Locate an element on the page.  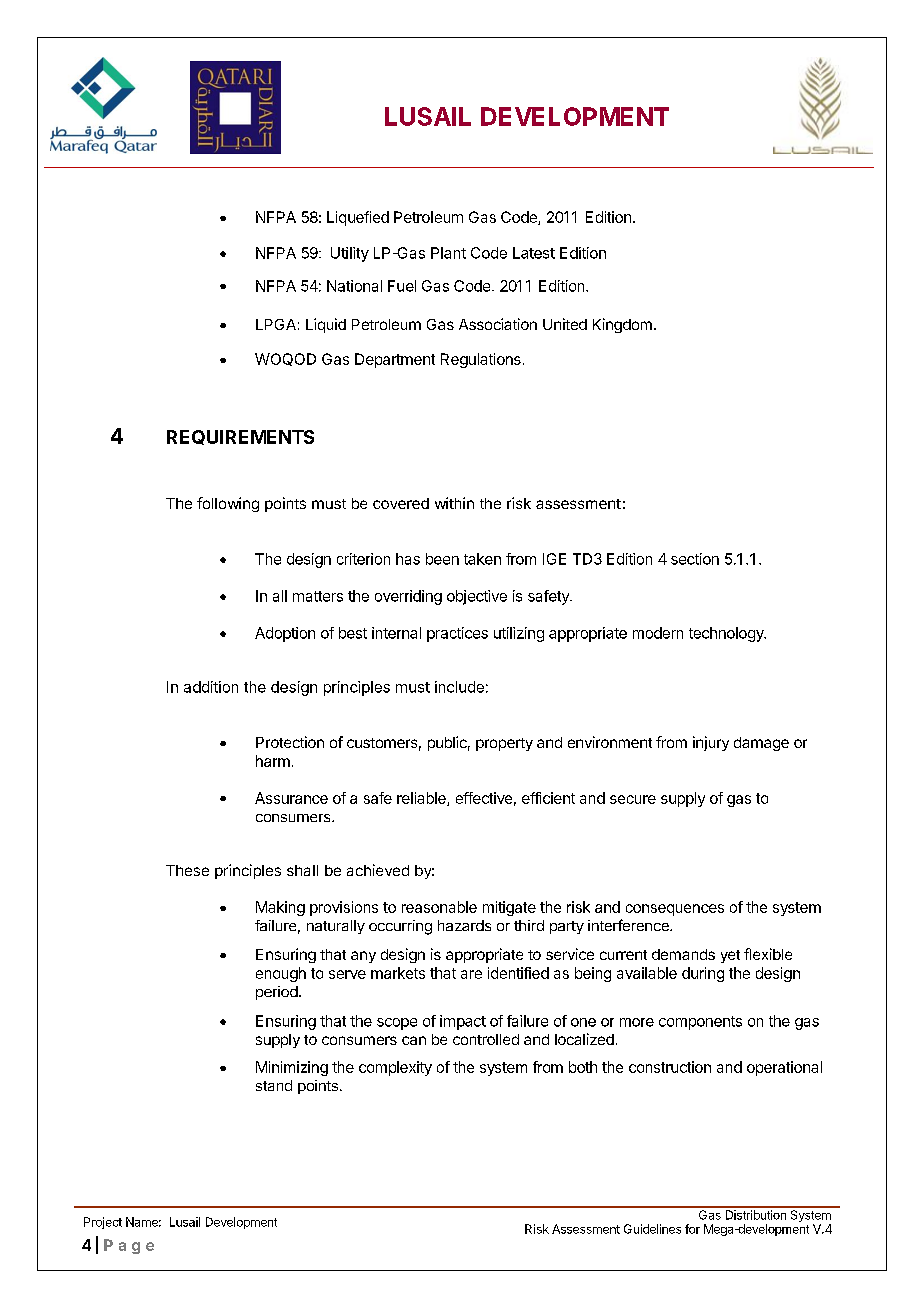
within is located at coordinates (454, 503).
